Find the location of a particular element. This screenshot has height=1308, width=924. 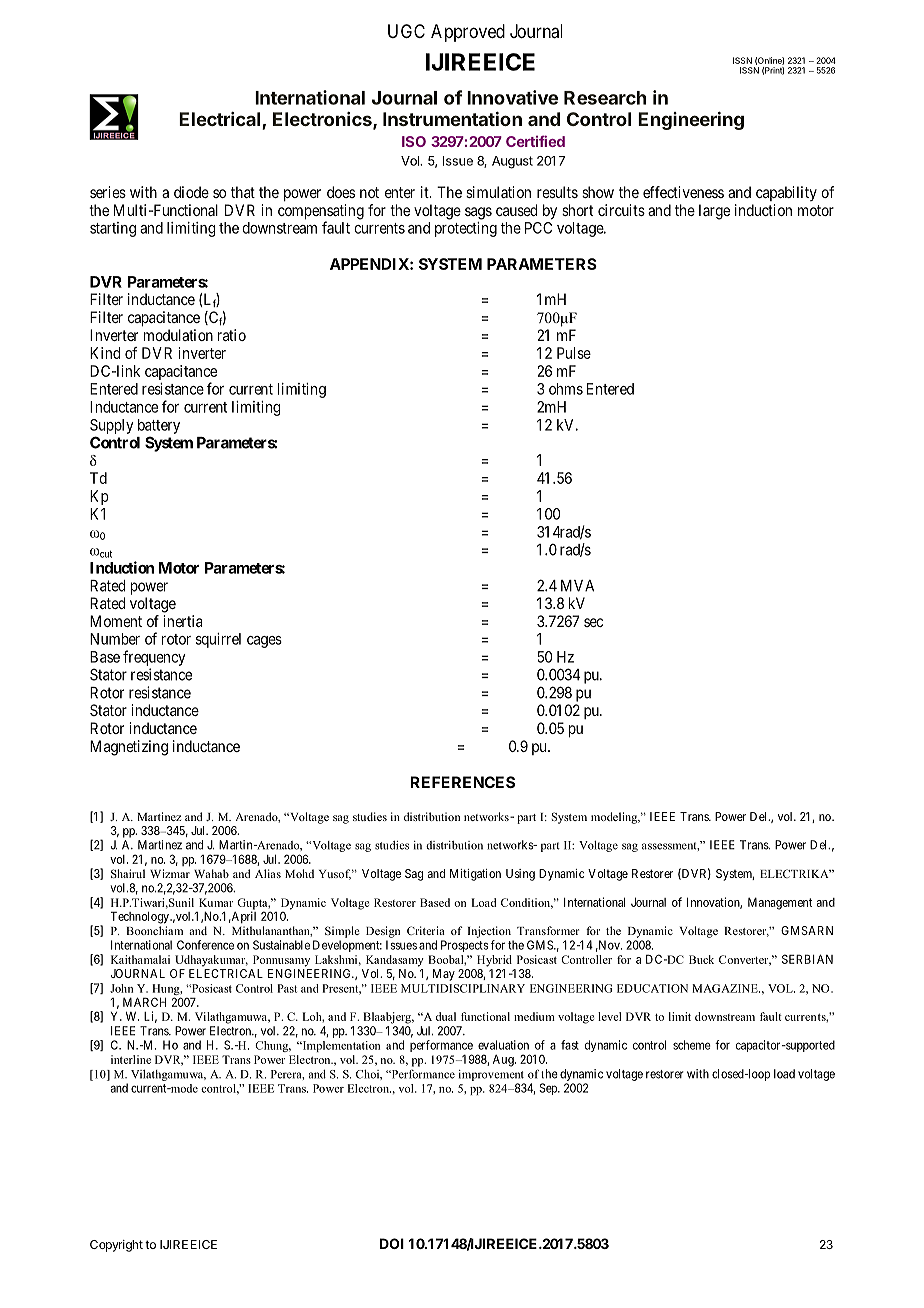

Copyright is located at coordinates (116, 1246).
